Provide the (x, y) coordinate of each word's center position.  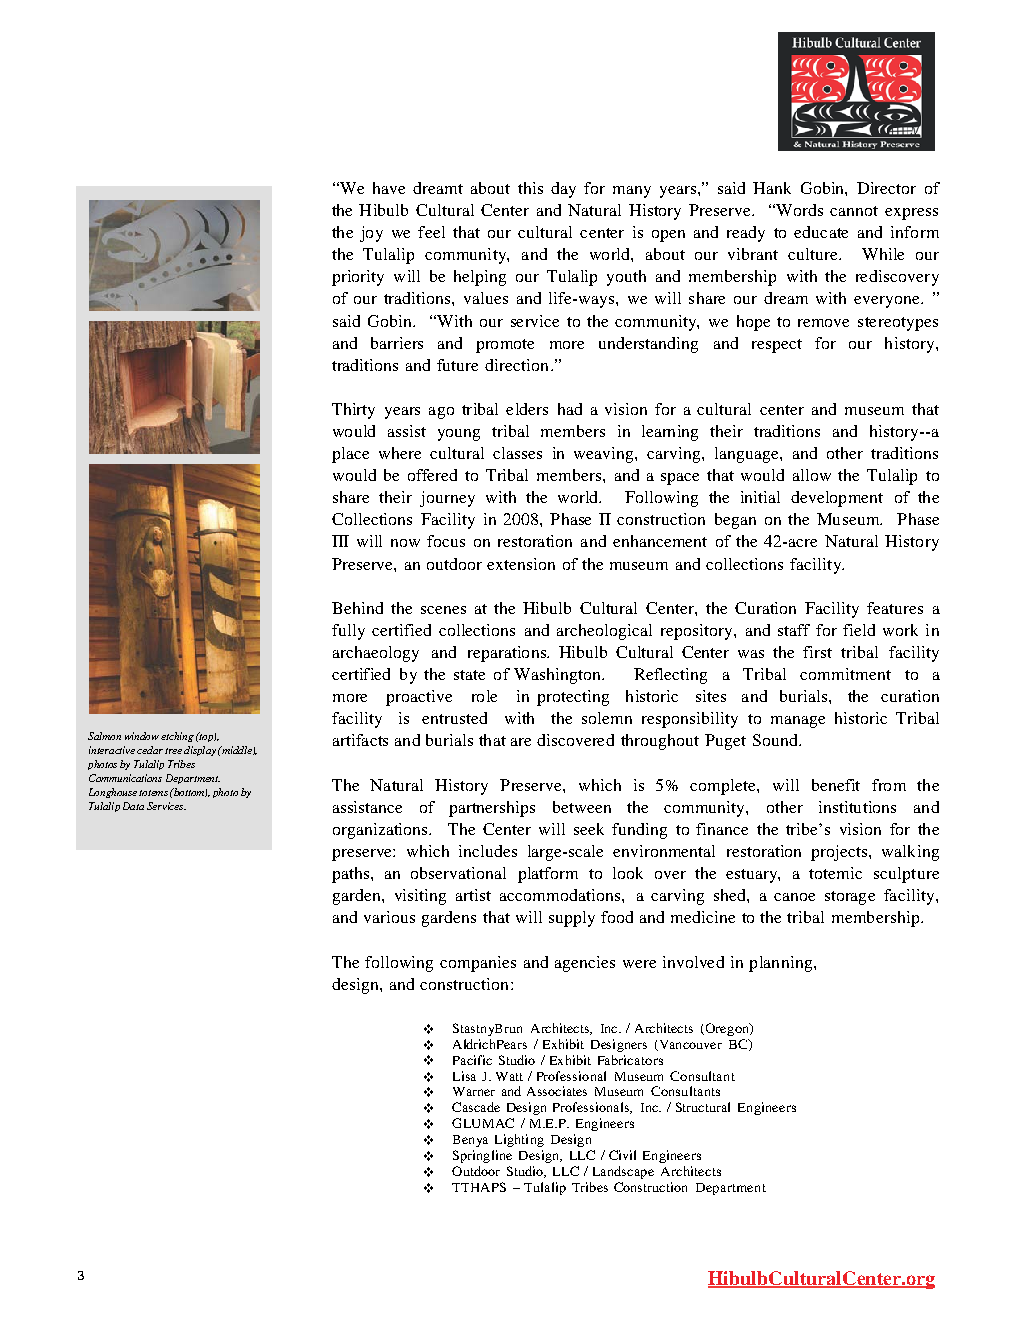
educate (821, 232)
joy (371, 234)
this (530, 188)
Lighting (519, 1140)
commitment (845, 674)
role (484, 696)
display (200, 751)
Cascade (476, 1107)
